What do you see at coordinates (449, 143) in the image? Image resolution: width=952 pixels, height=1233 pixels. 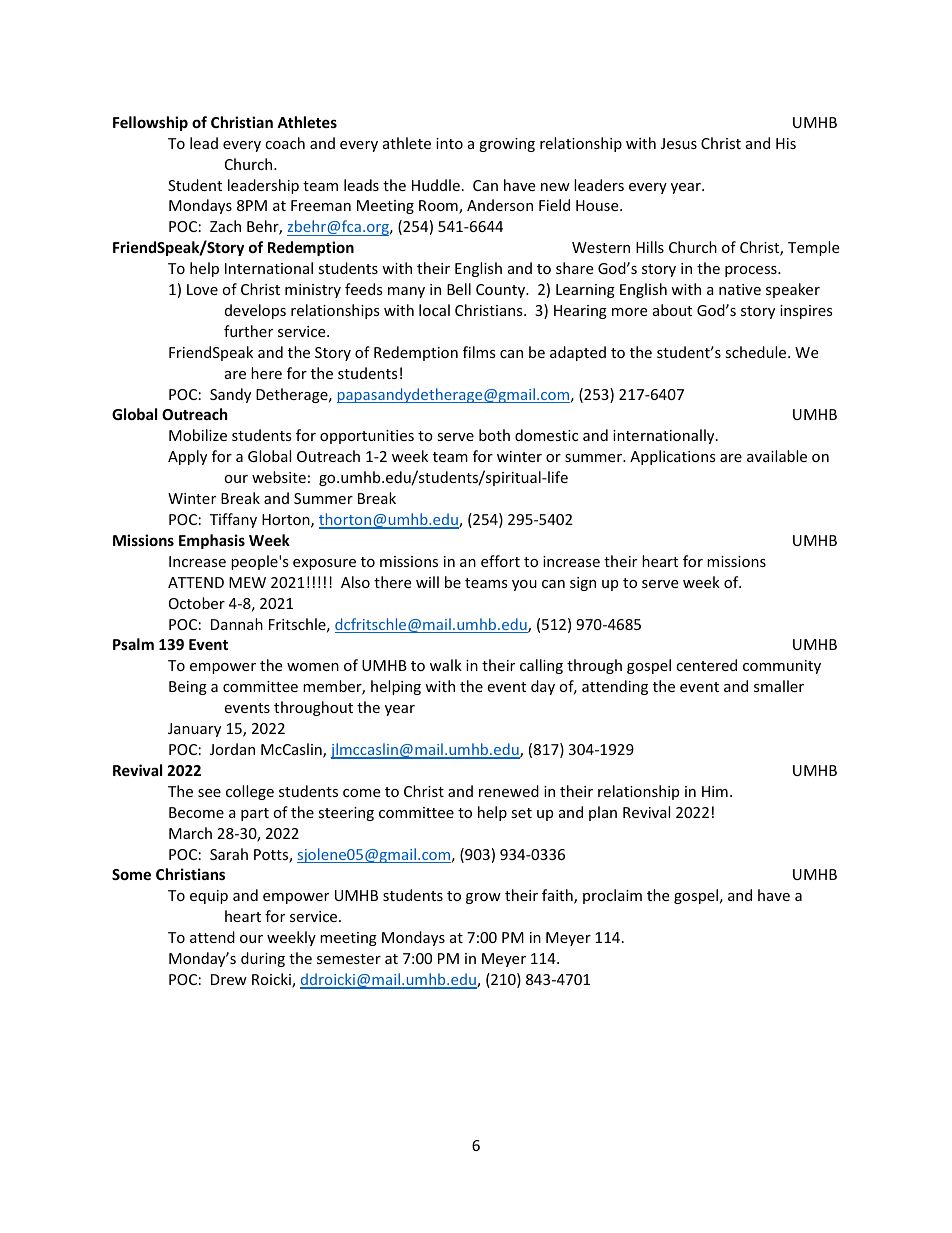 I see `into` at bounding box center [449, 143].
